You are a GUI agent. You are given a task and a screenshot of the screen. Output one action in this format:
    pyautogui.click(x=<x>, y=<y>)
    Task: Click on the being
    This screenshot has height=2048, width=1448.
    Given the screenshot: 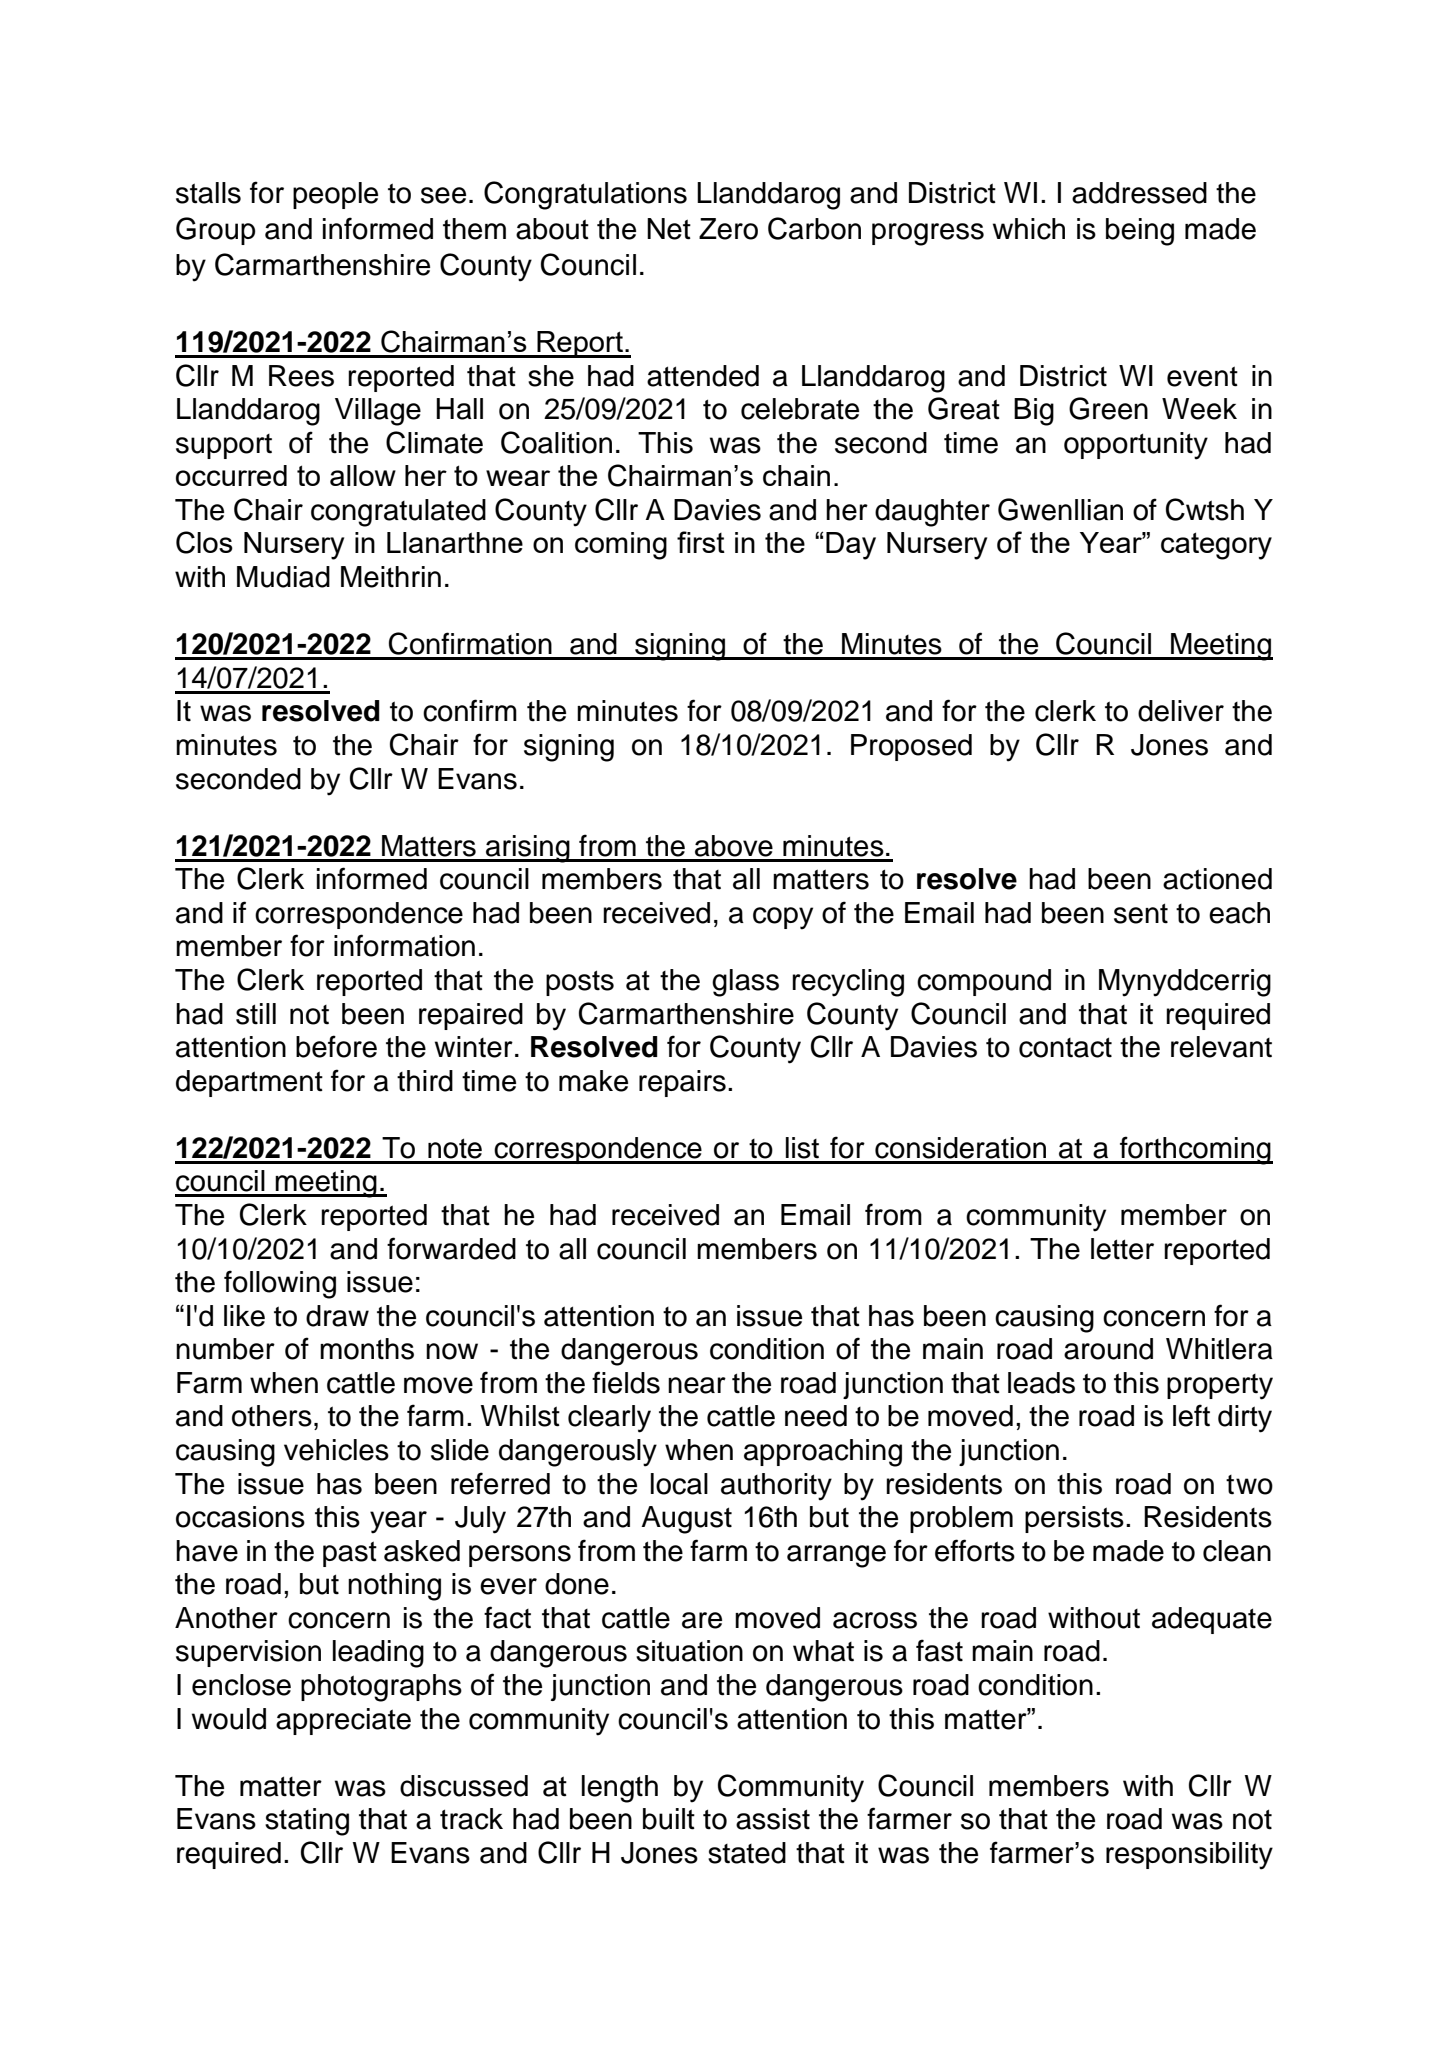 What is the action you would take?
    pyautogui.click(x=1140, y=232)
